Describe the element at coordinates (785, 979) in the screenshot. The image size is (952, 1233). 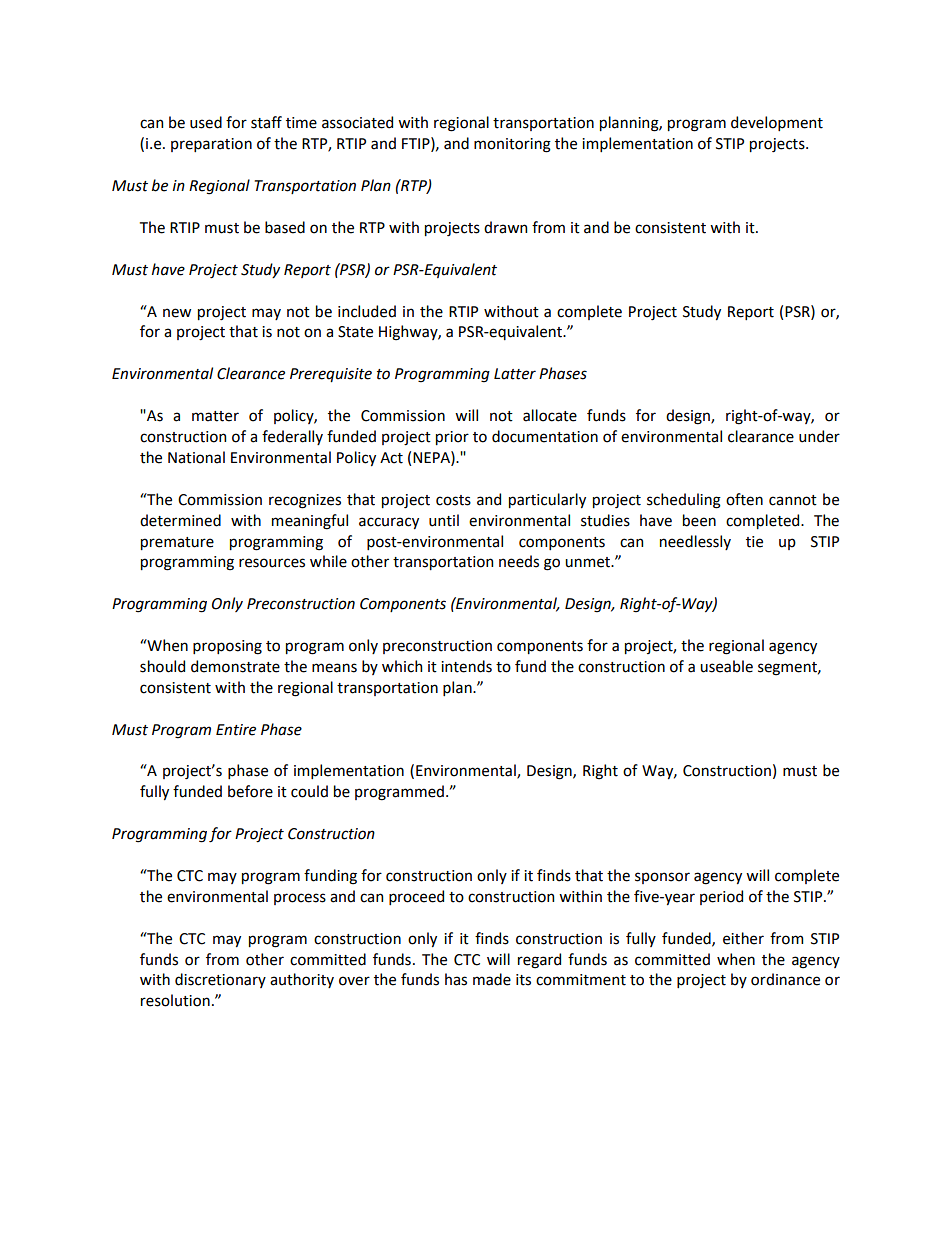
I see `ordinance` at that location.
